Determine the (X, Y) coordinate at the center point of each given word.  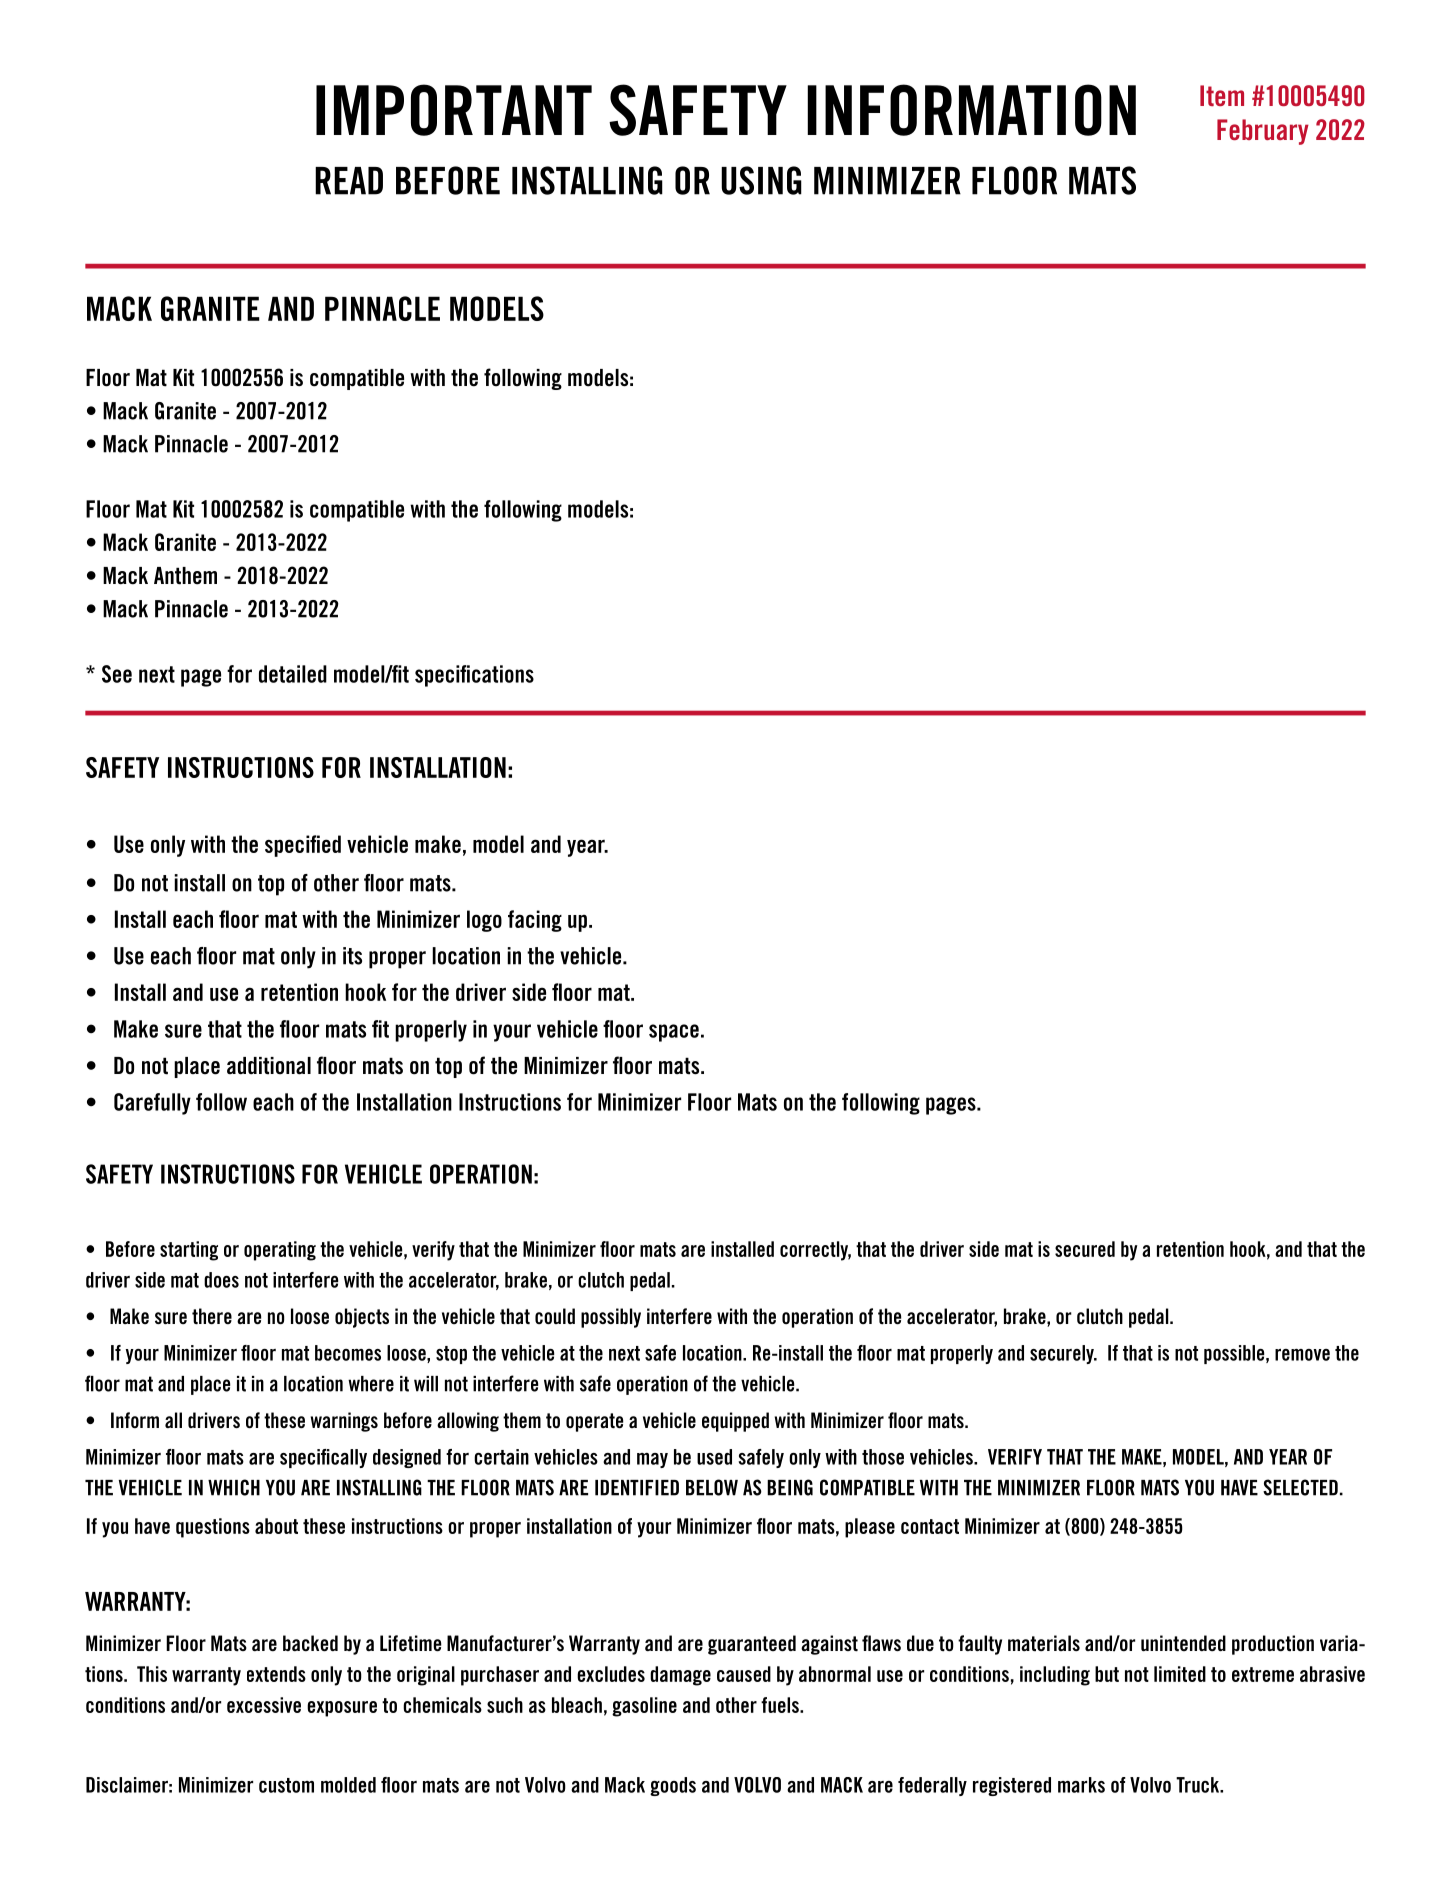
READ (349, 181)
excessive (264, 1705)
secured (1085, 1249)
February (1263, 132)
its (352, 956)
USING (761, 180)
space (674, 1033)
